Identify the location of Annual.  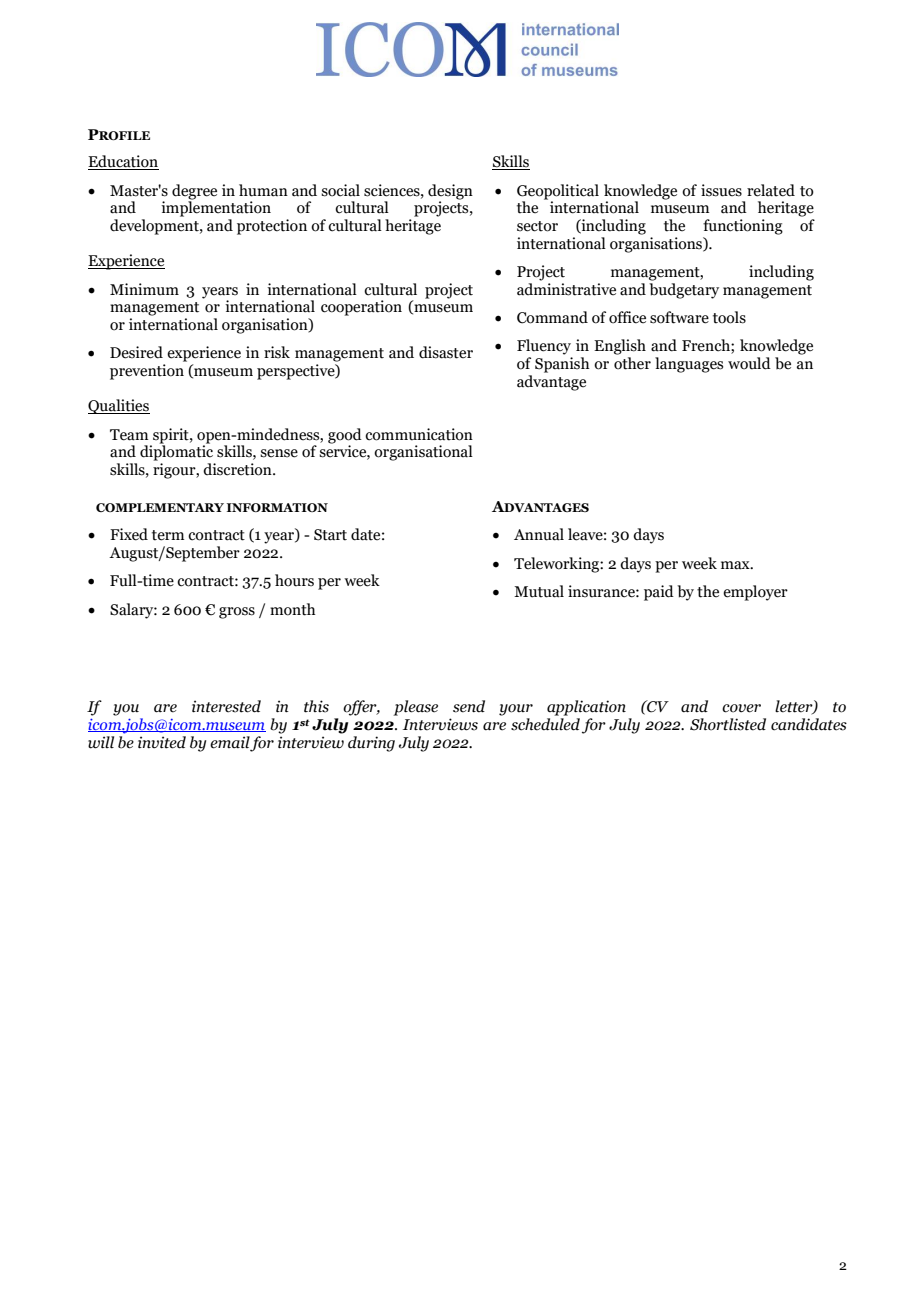
(539, 534).
